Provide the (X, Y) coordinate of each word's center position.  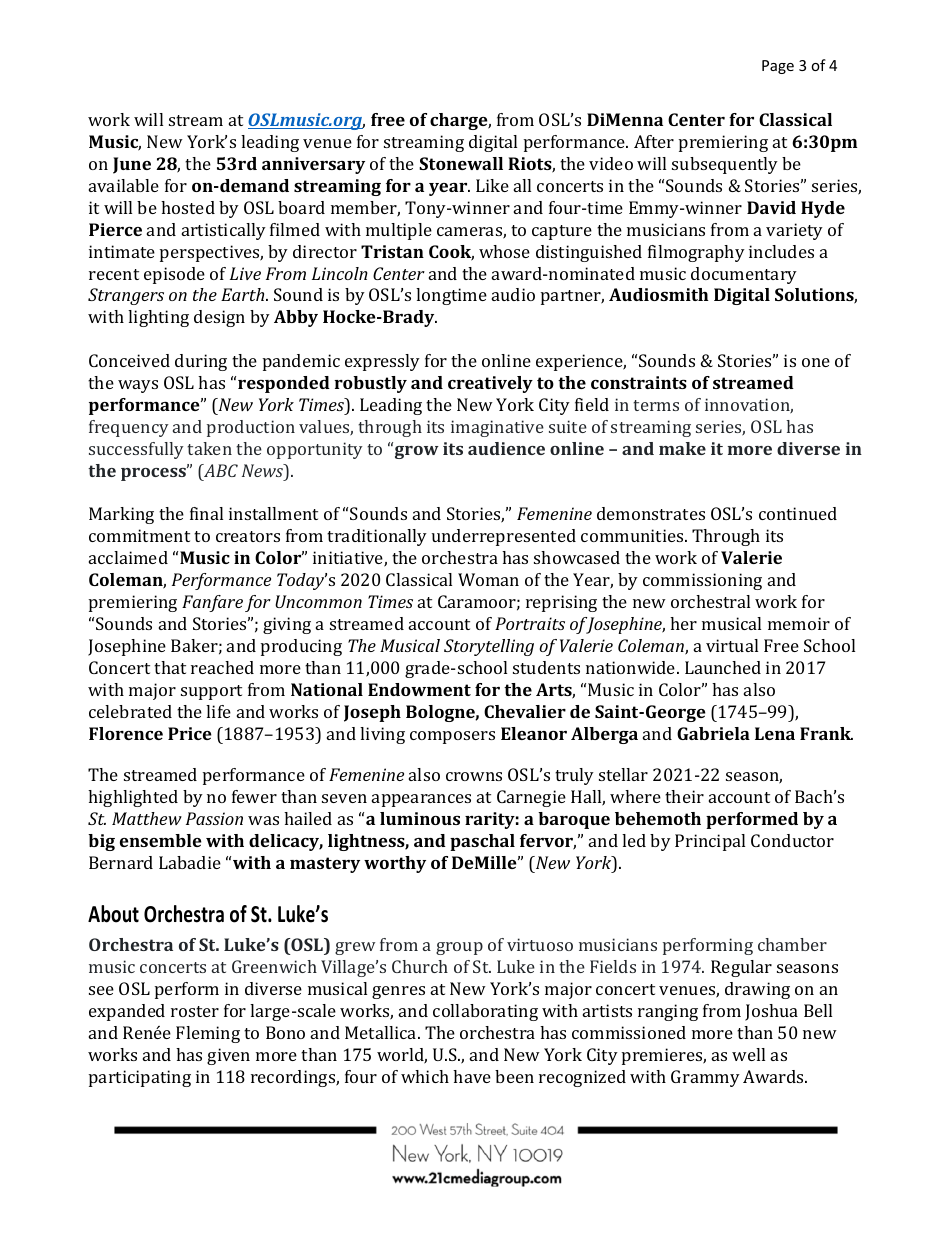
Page (778, 67)
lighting (158, 318)
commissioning (702, 581)
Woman (488, 579)
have (472, 1076)
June (132, 165)
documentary (744, 275)
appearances (421, 800)
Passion (214, 818)
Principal (710, 842)
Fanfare (212, 603)
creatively (490, 384)
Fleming (208, 1034)
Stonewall (461, 163)
